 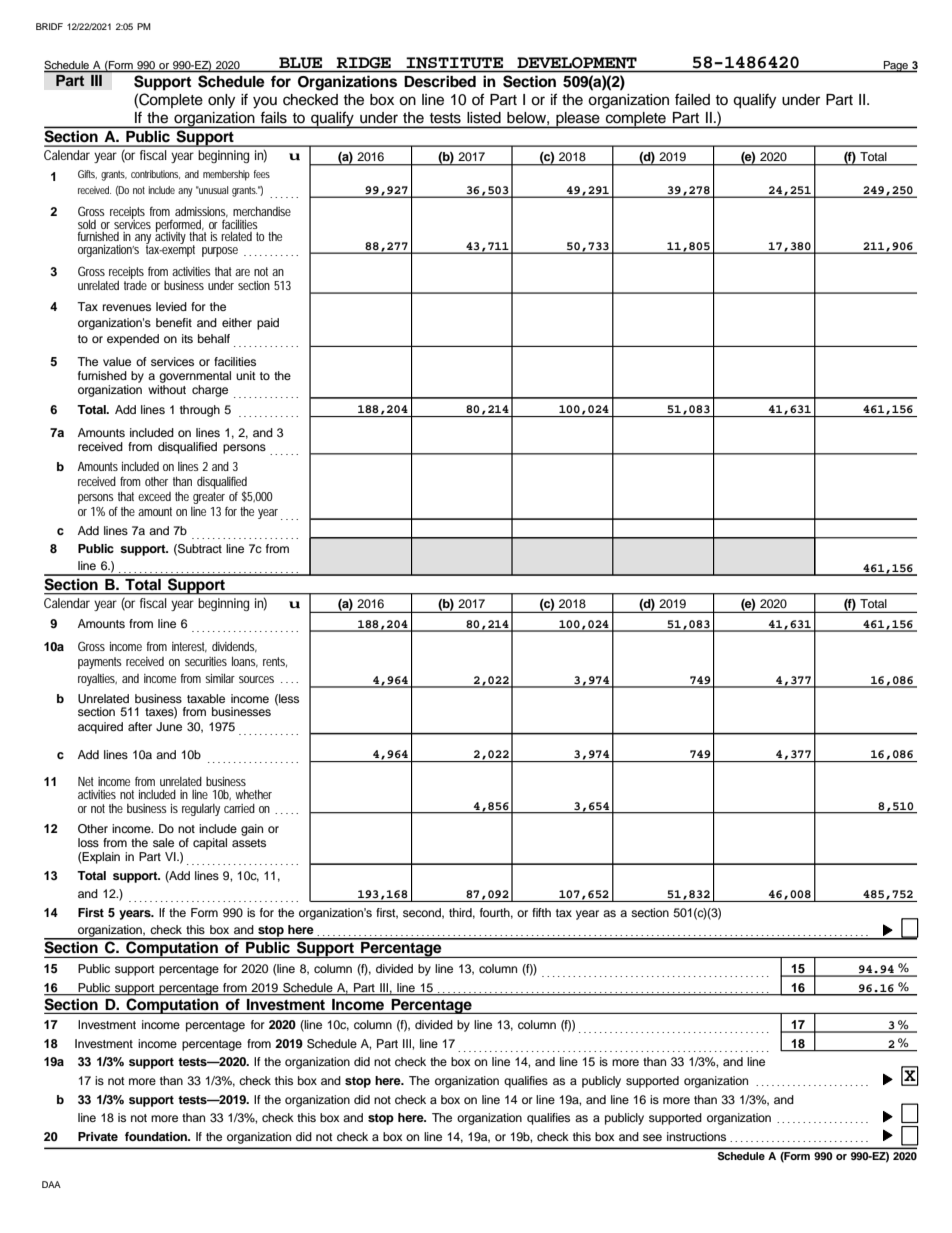 What do you see at coordinates (221, 101) in the screenshot?
I see `only` at bounding box center [221, 101].
